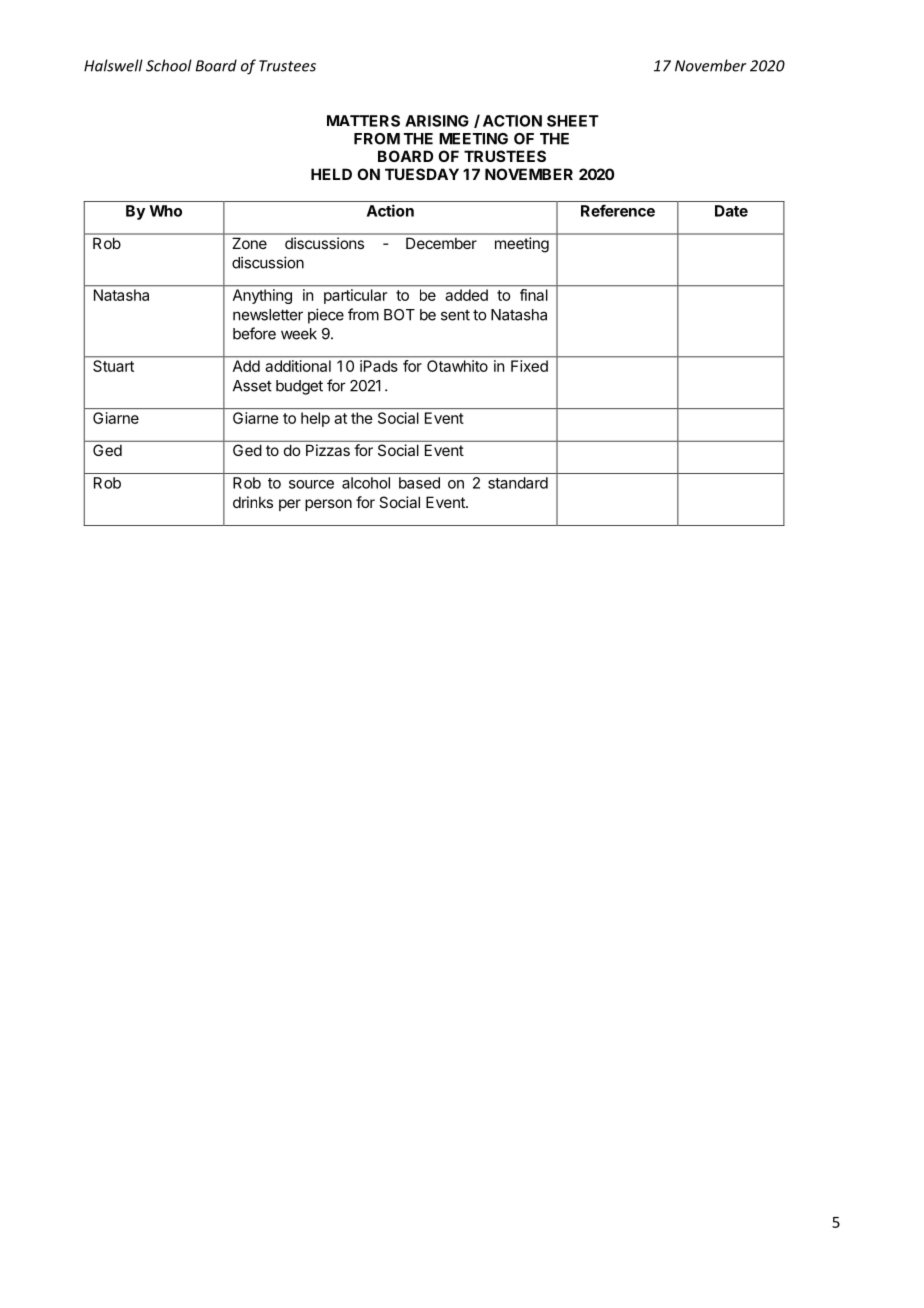 The height and width of the document is (1308, 924). I want to click on added, so click(467, 295).
